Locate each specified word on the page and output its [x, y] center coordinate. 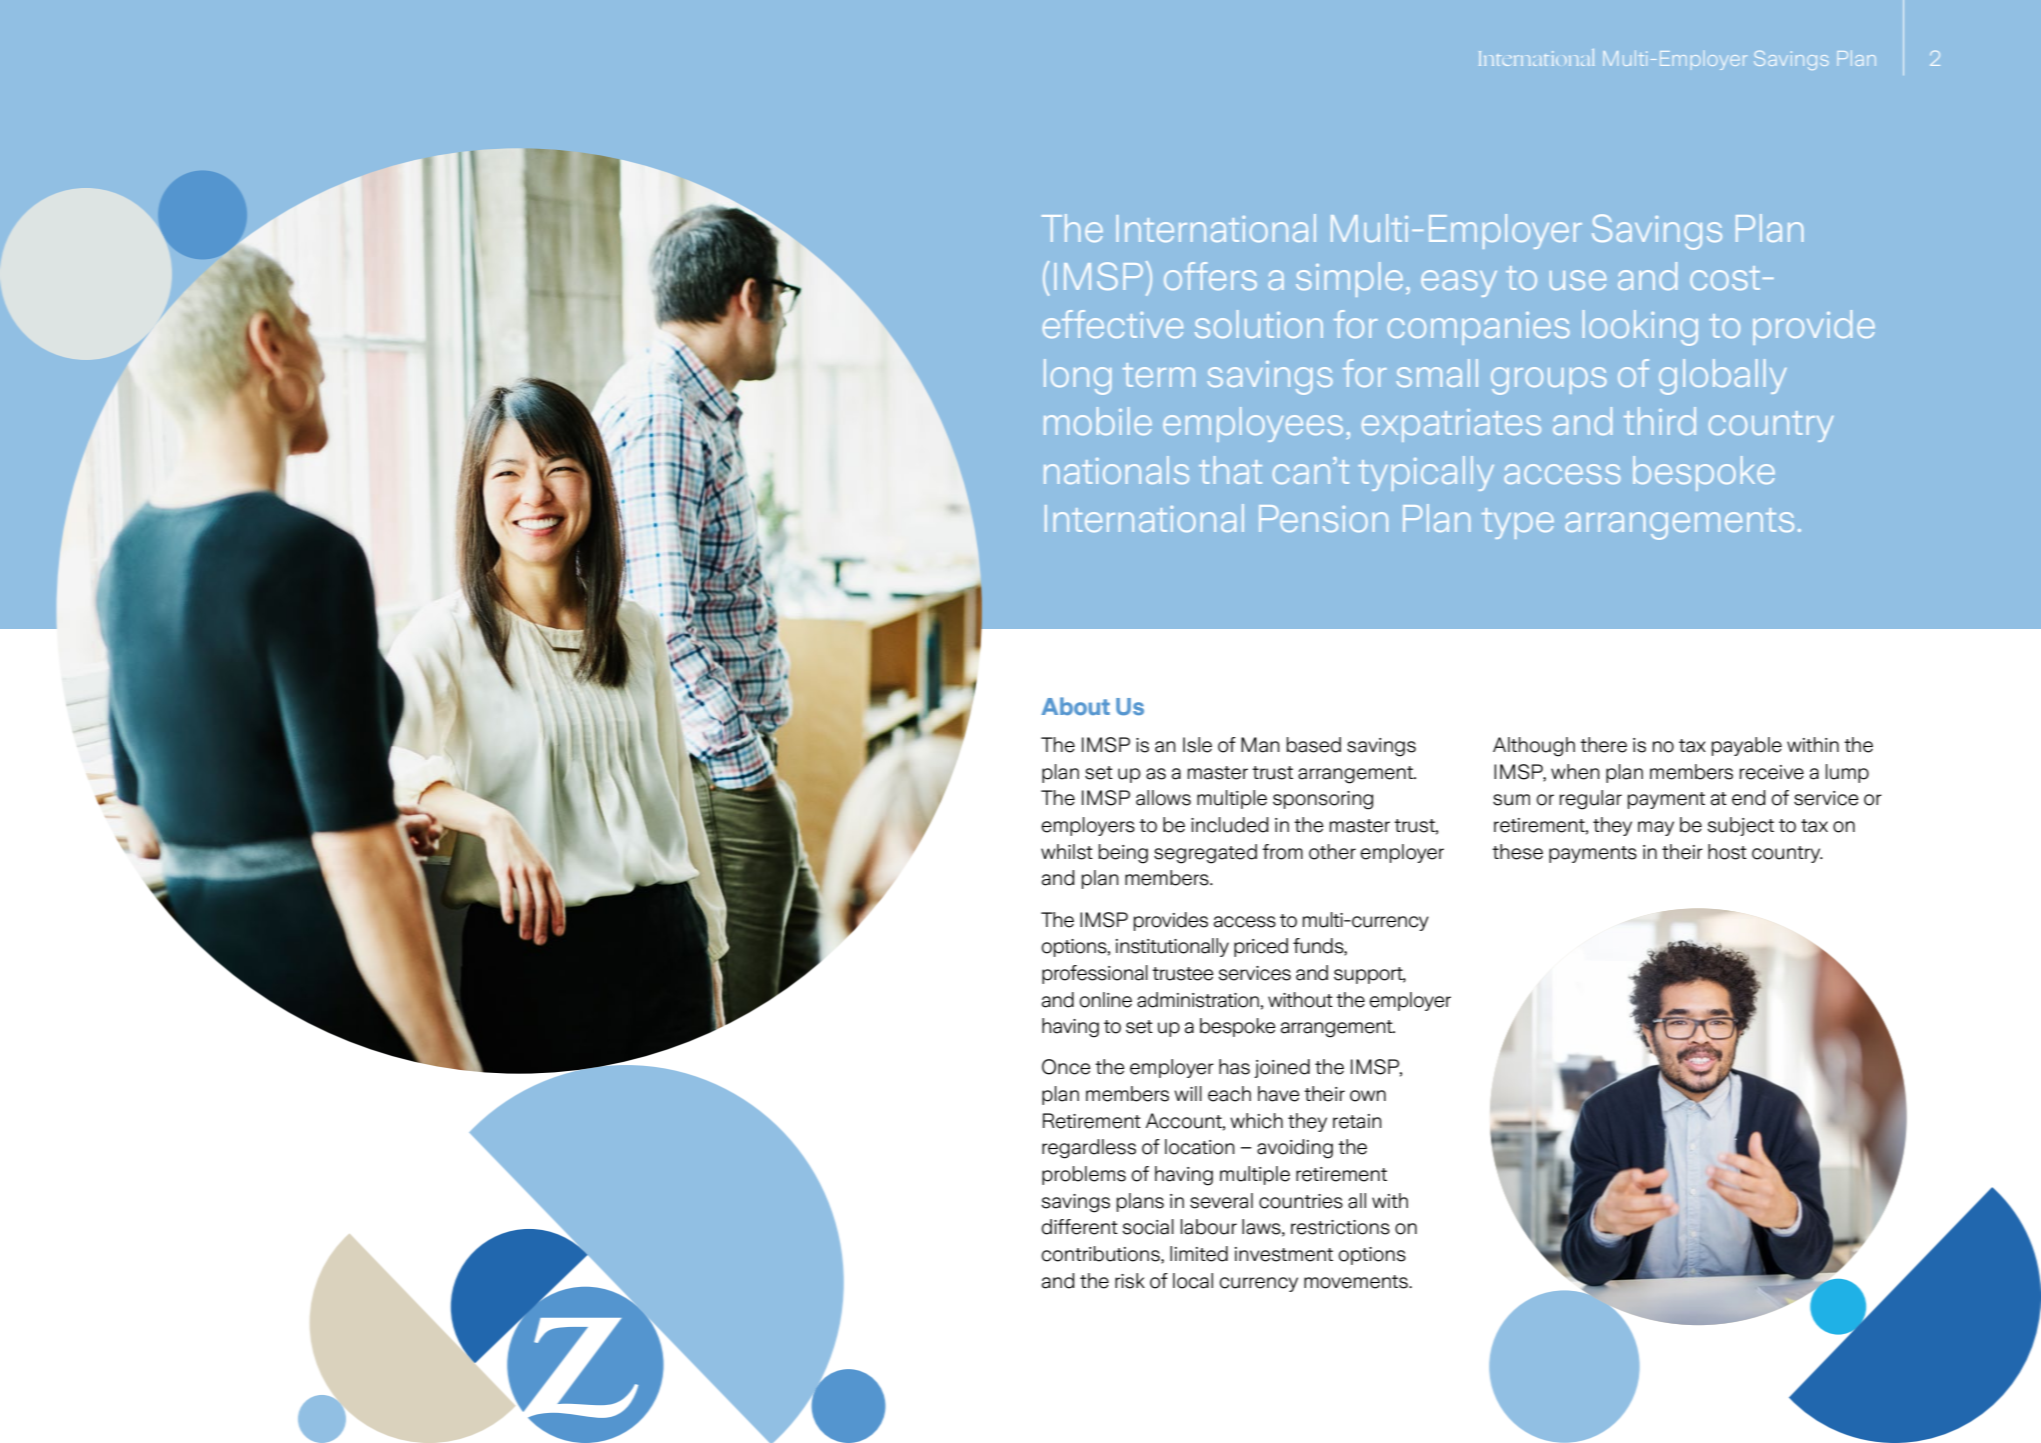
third [1660, 421]
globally [1723, 377]
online [1105, 1000]
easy [1459, 283]
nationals [1116, 470]
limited [1199, 1254]
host [1727, 852]
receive [1772, 772]
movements [1357, 1282]
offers [1210, 276]
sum [1511, 800]
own [1368, 1096]
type [1518, 523]
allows [1163, 798]
